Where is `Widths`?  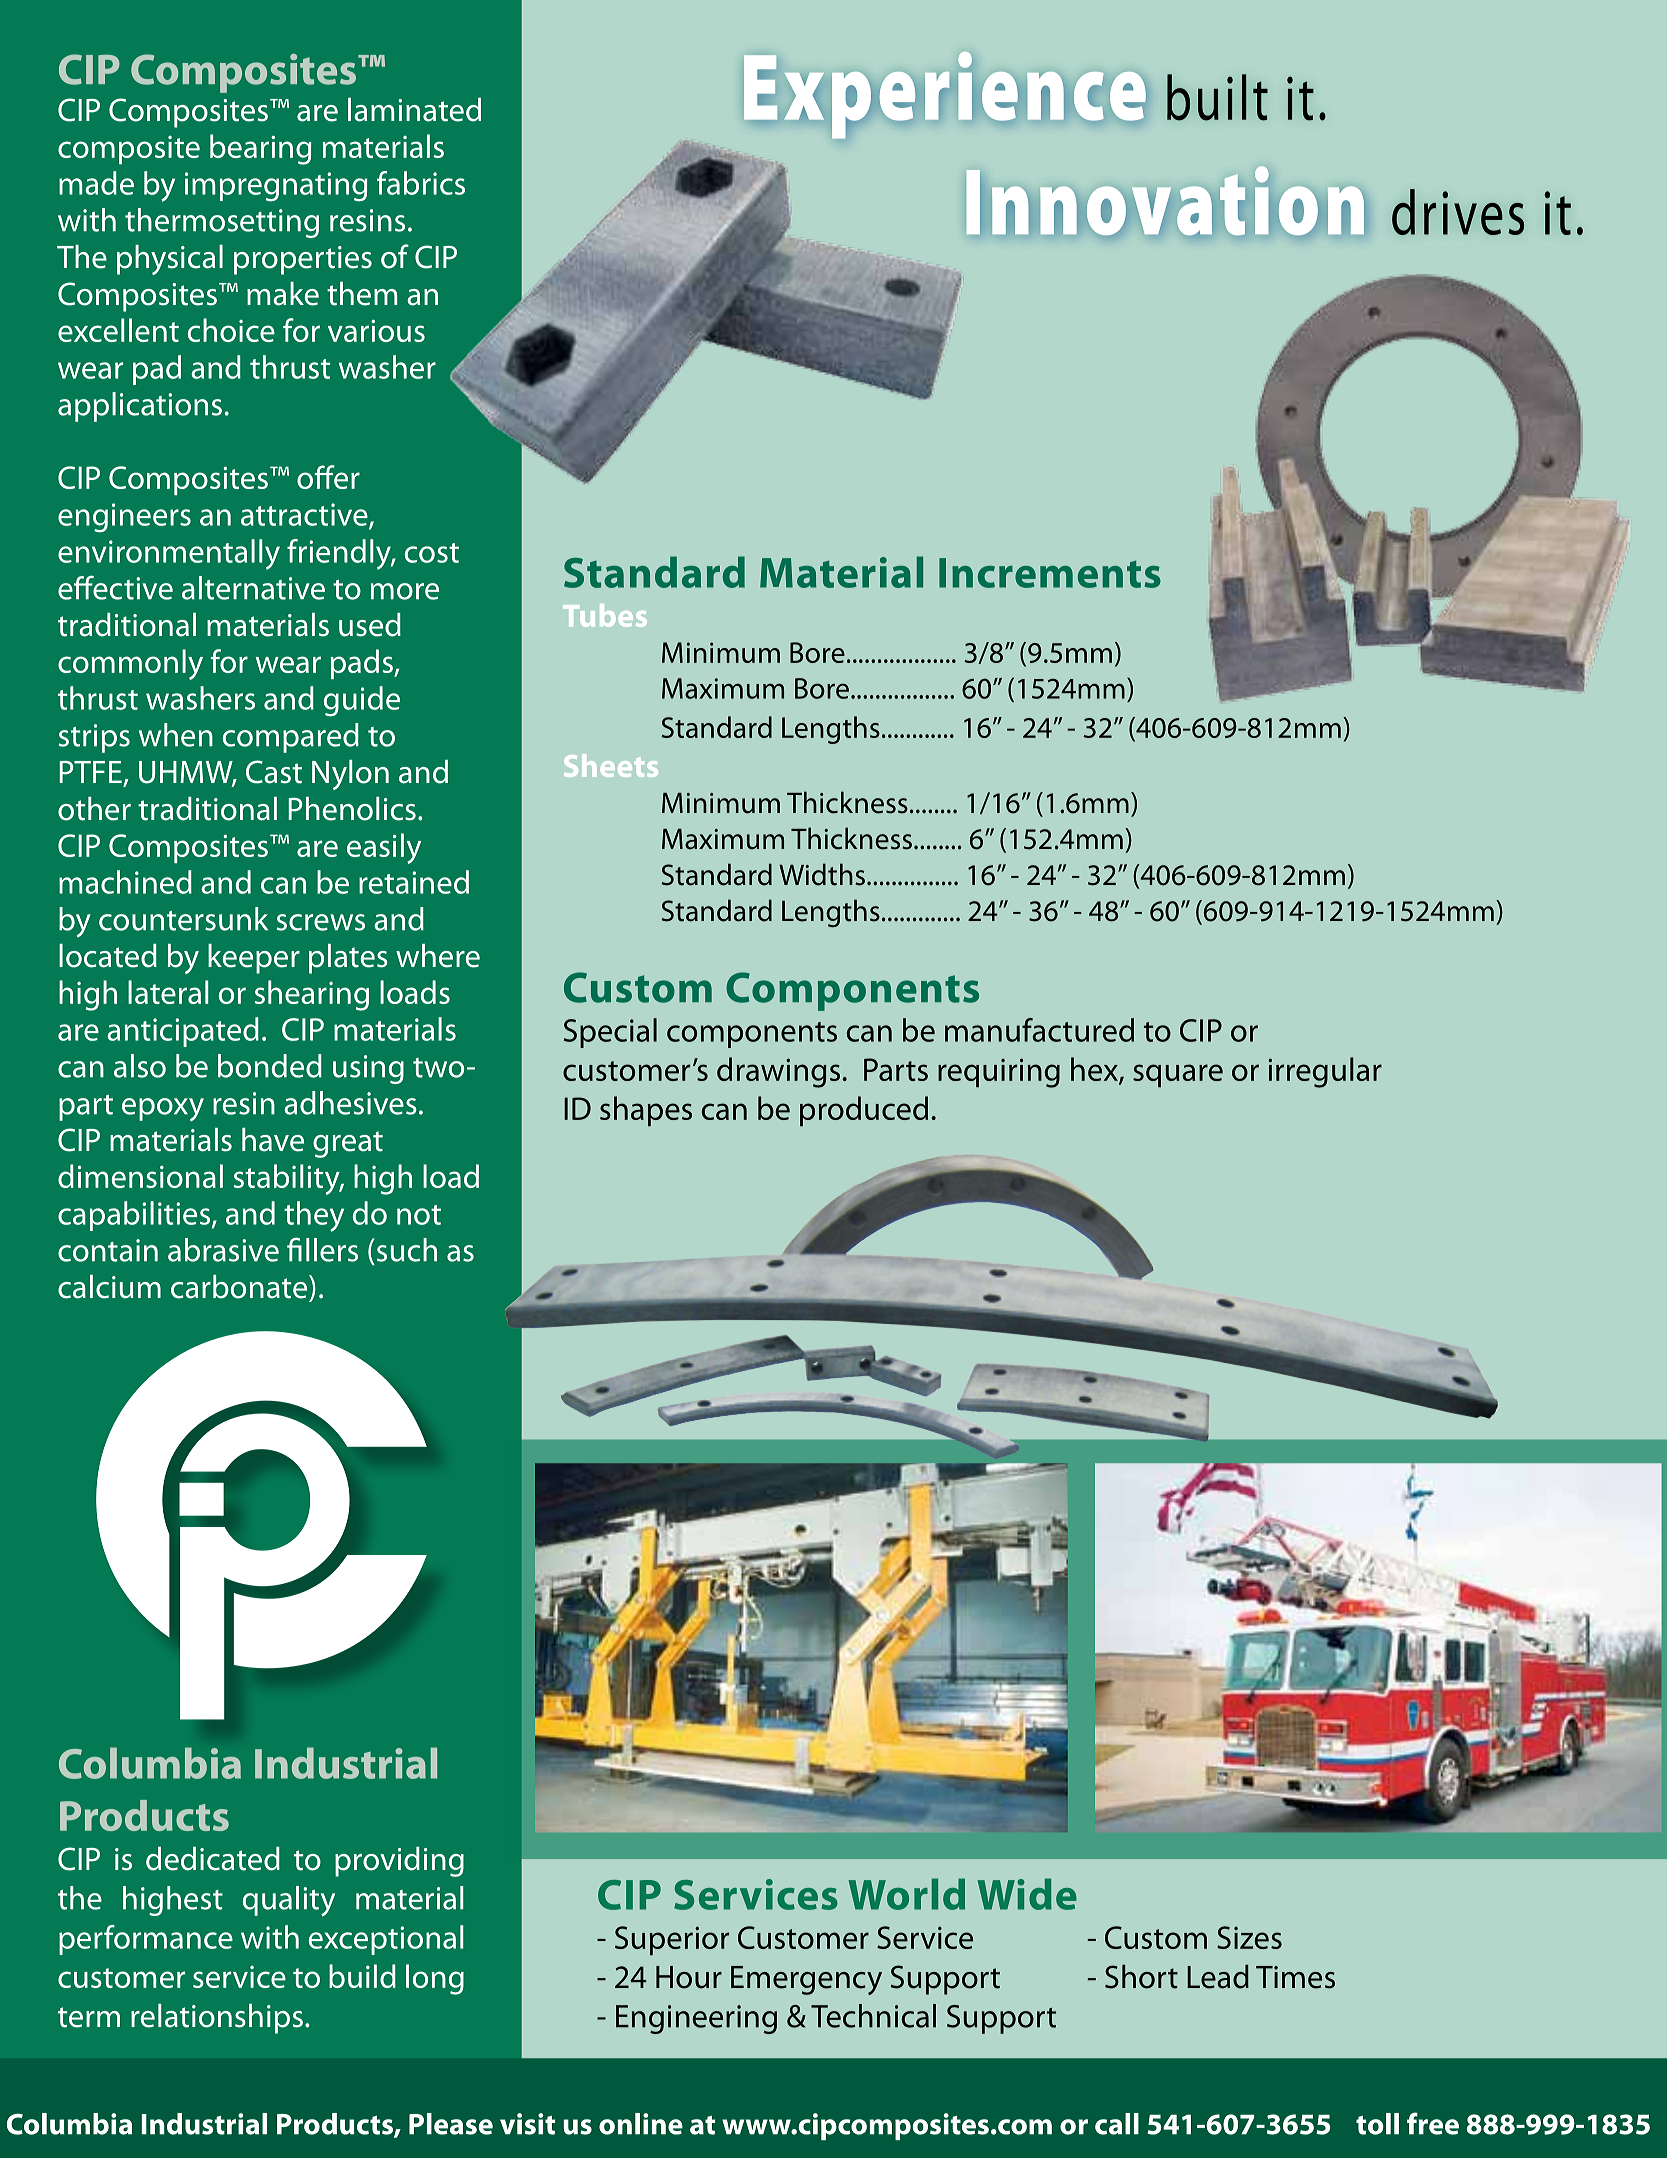 Widths is located at coordinates (822, 874).
